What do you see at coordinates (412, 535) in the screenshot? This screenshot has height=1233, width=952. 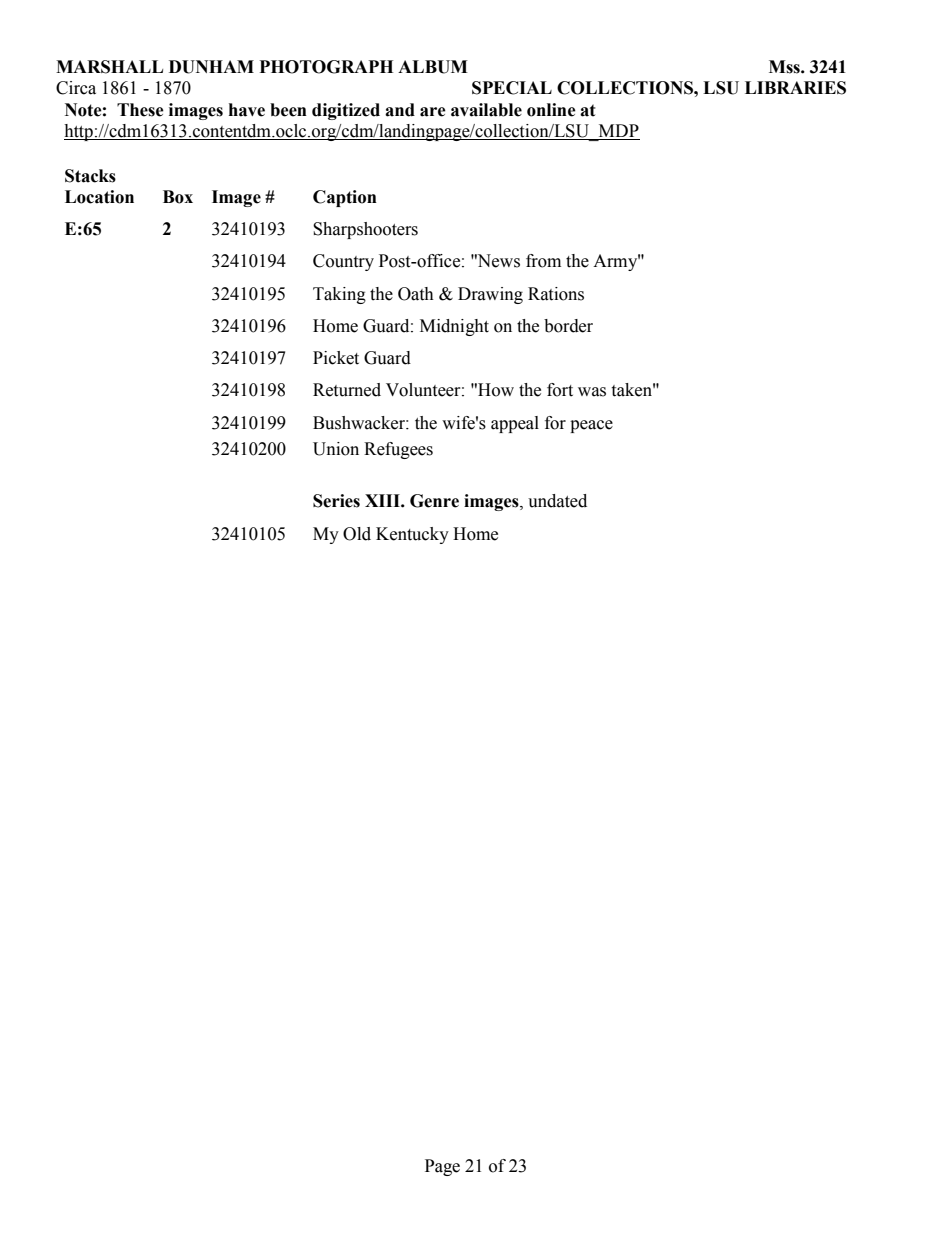 I see `Kentucky` at bounding box center [412, 535].
